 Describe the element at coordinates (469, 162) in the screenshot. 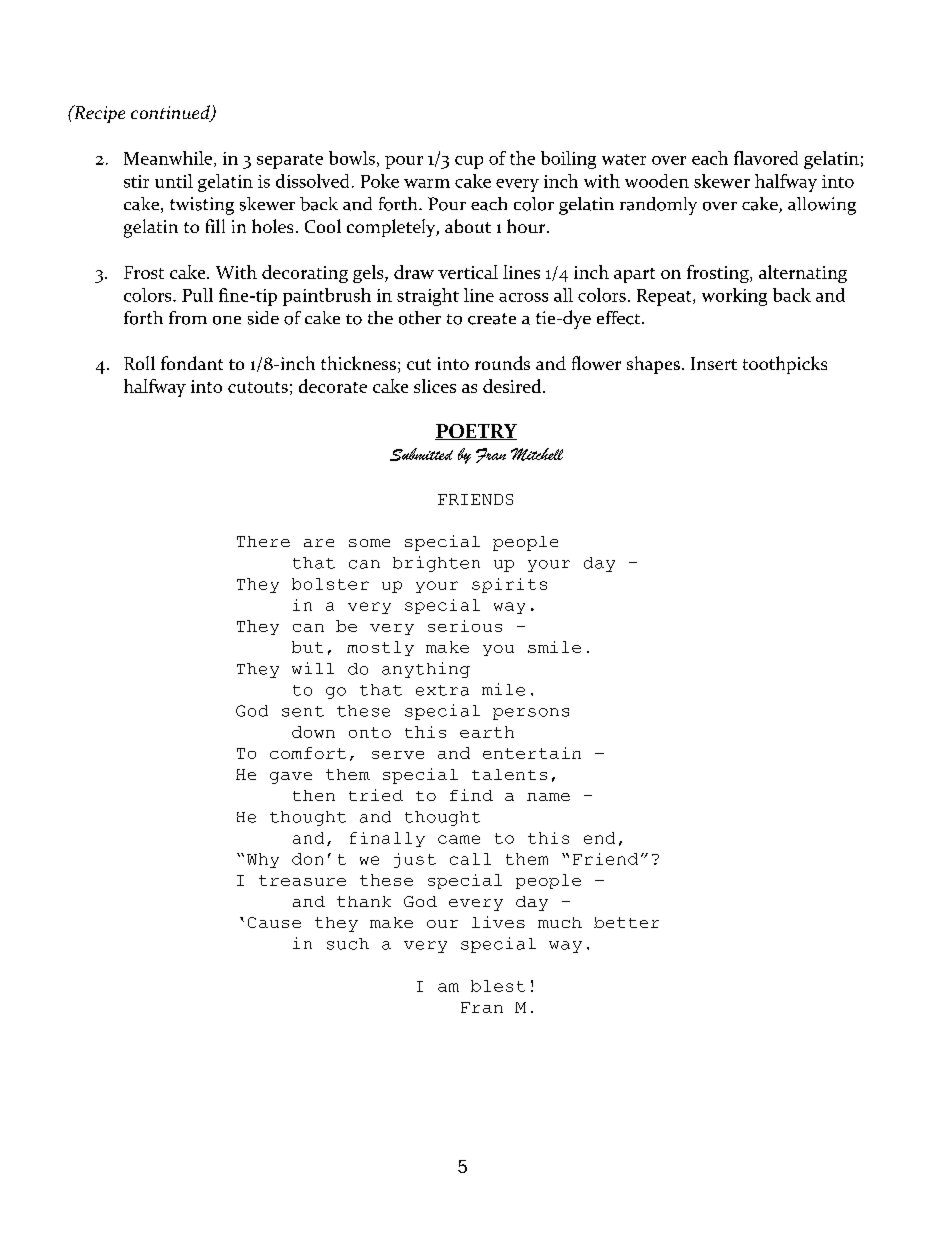

I see `cup` at that location.
